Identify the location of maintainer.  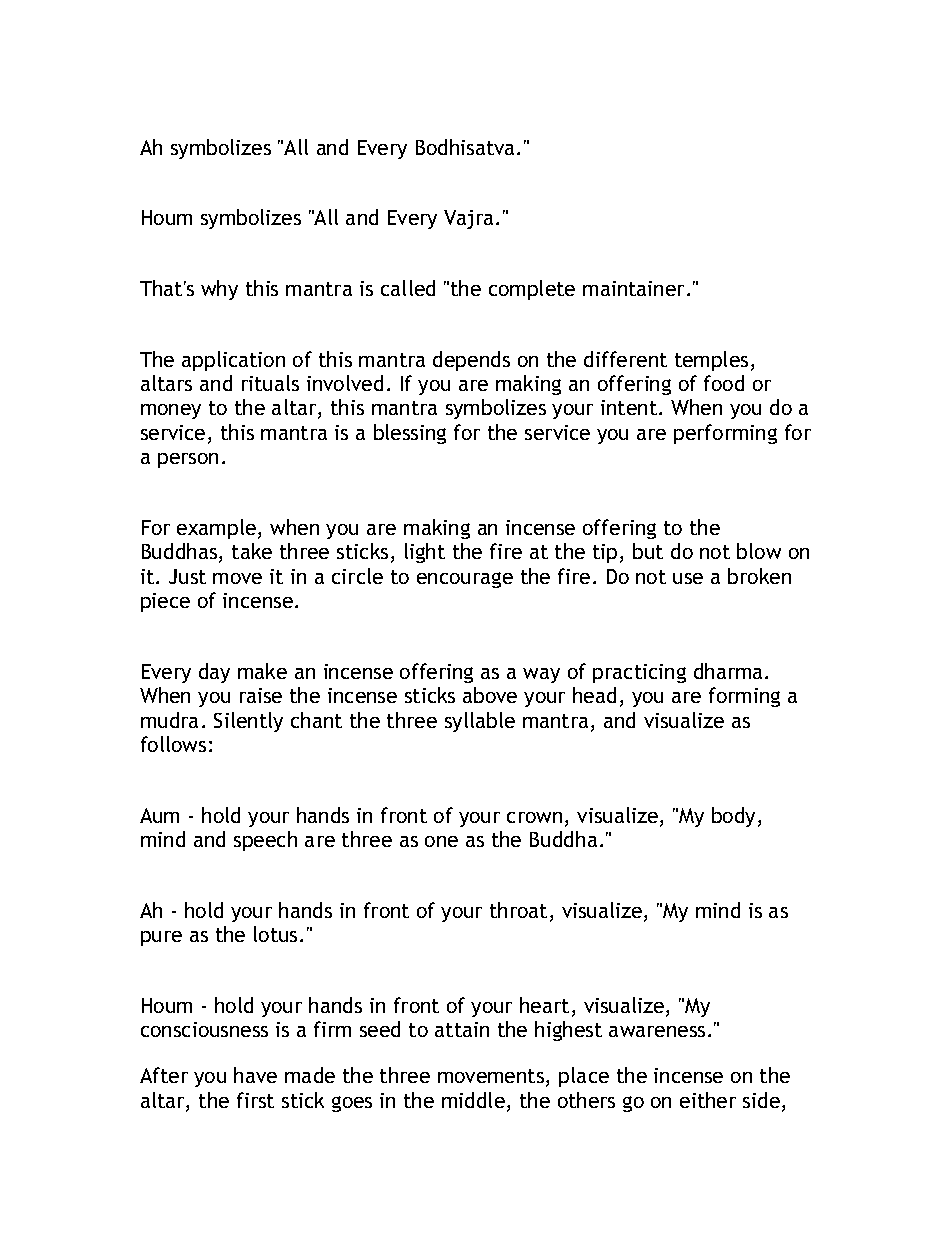
(633, 288).
